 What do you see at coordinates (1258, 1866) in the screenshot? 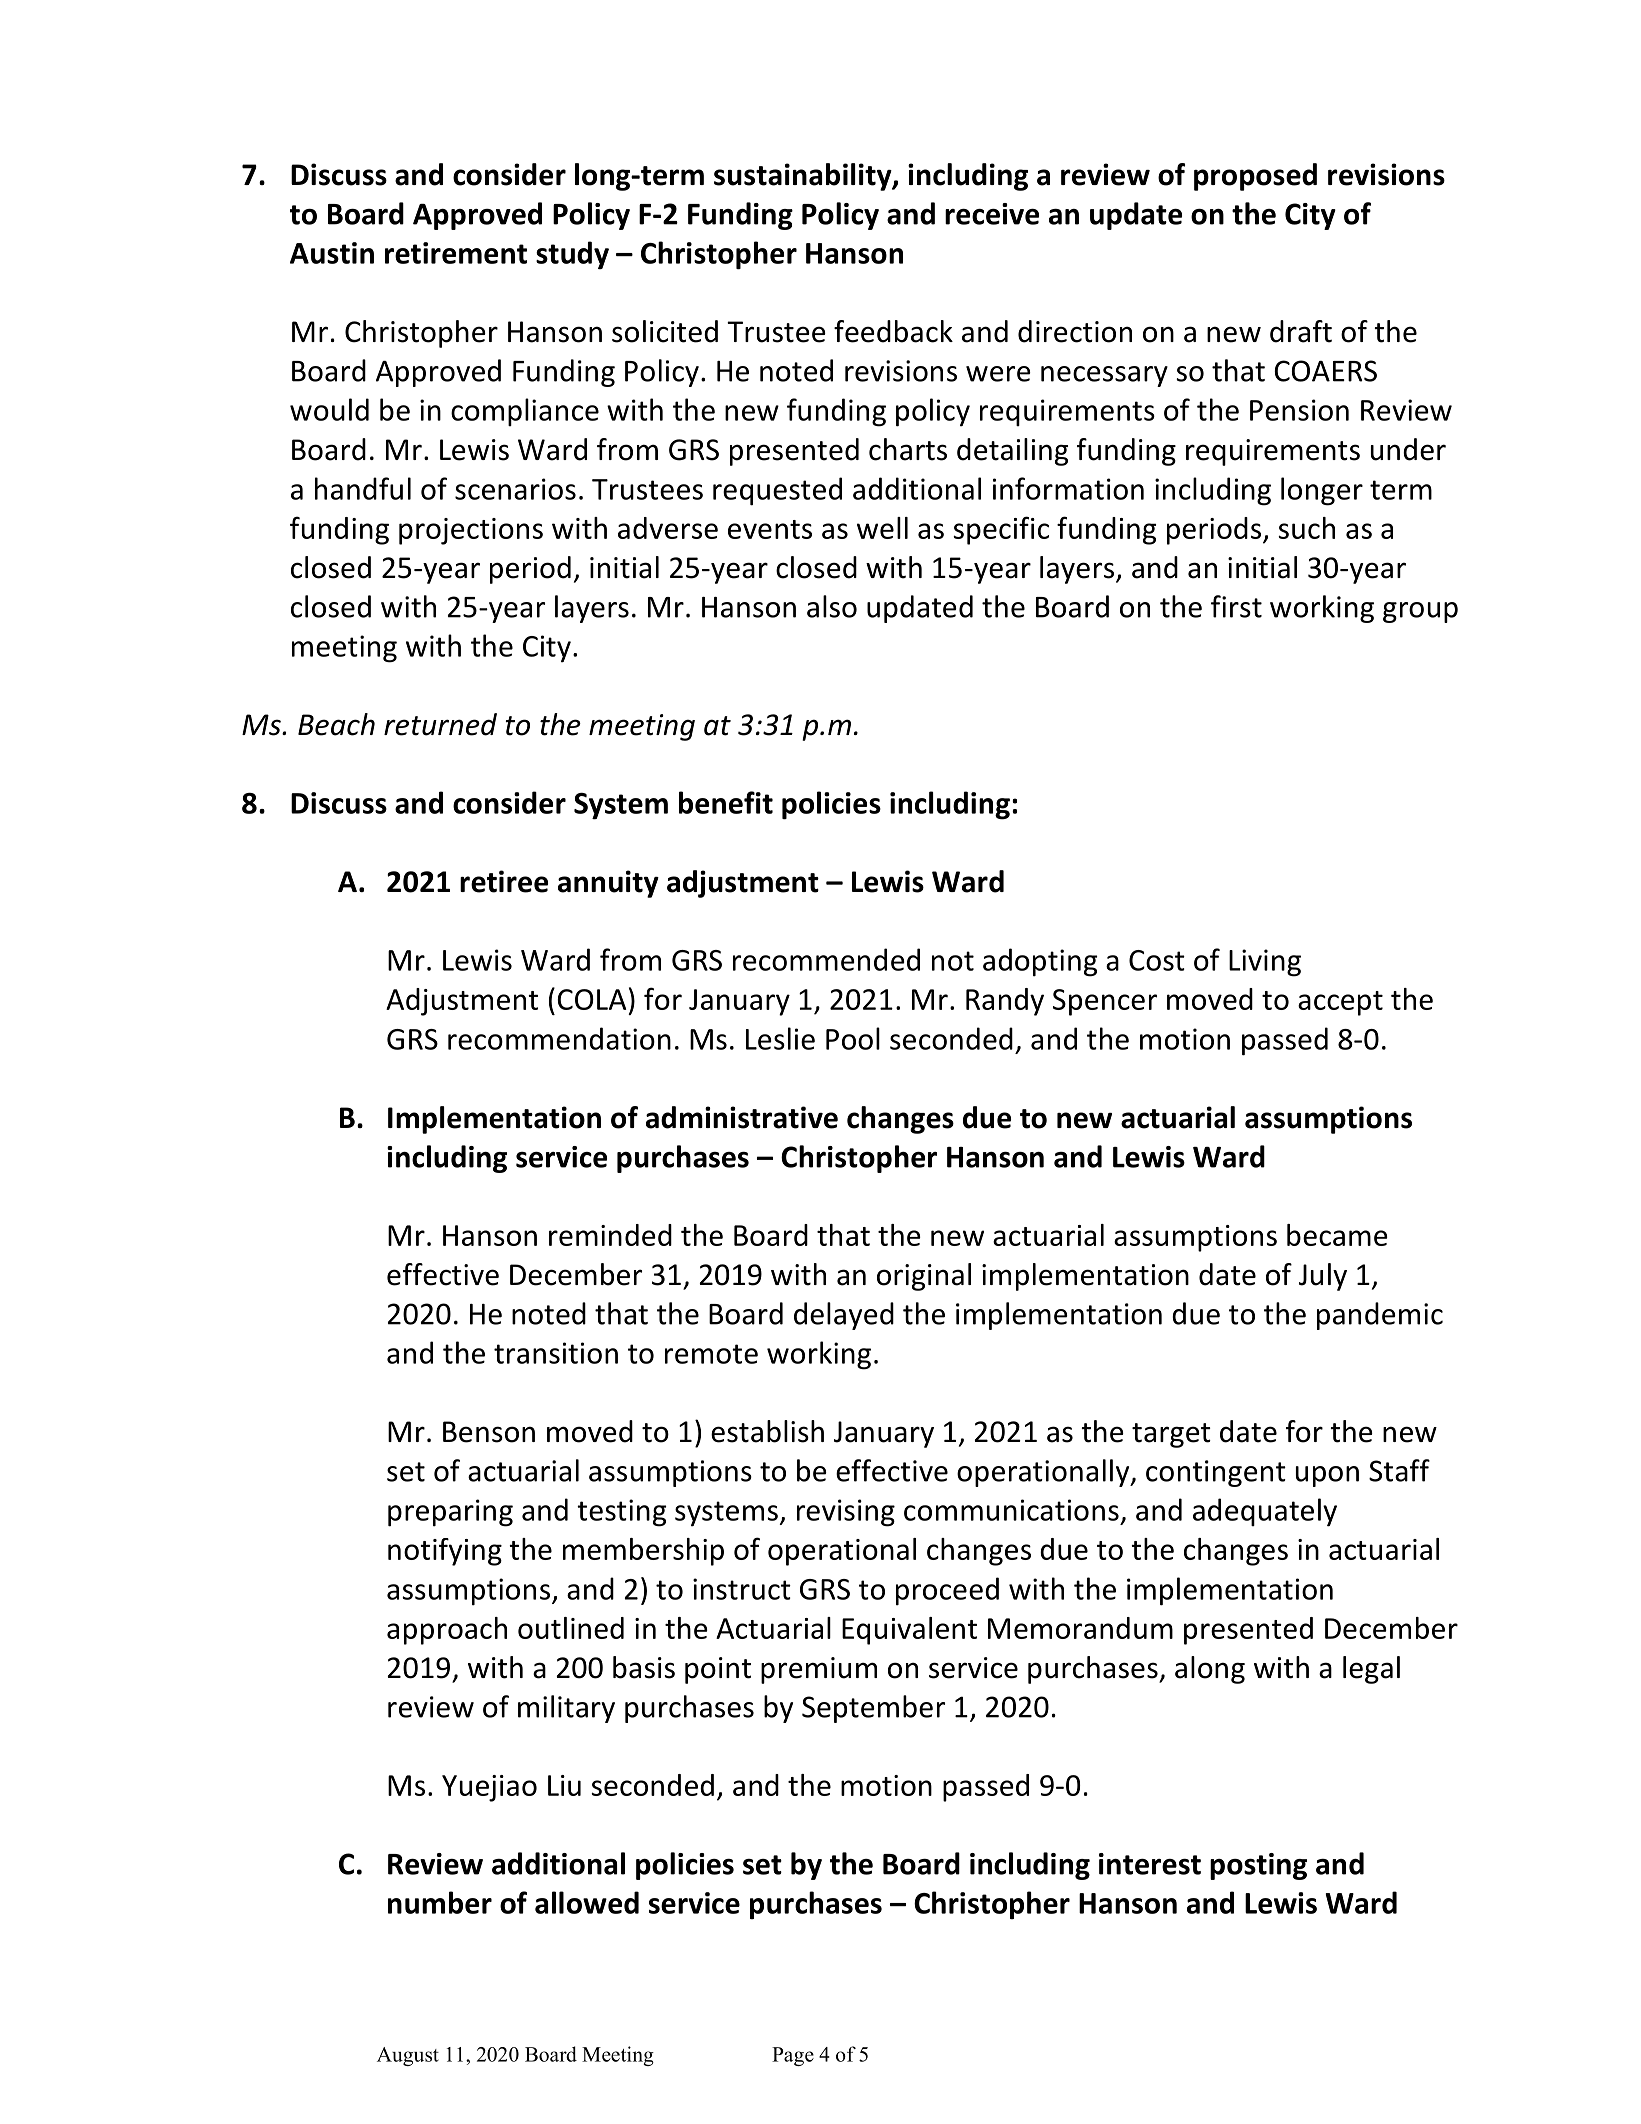
I see `posting` at bounding box center [1258, 1866].
